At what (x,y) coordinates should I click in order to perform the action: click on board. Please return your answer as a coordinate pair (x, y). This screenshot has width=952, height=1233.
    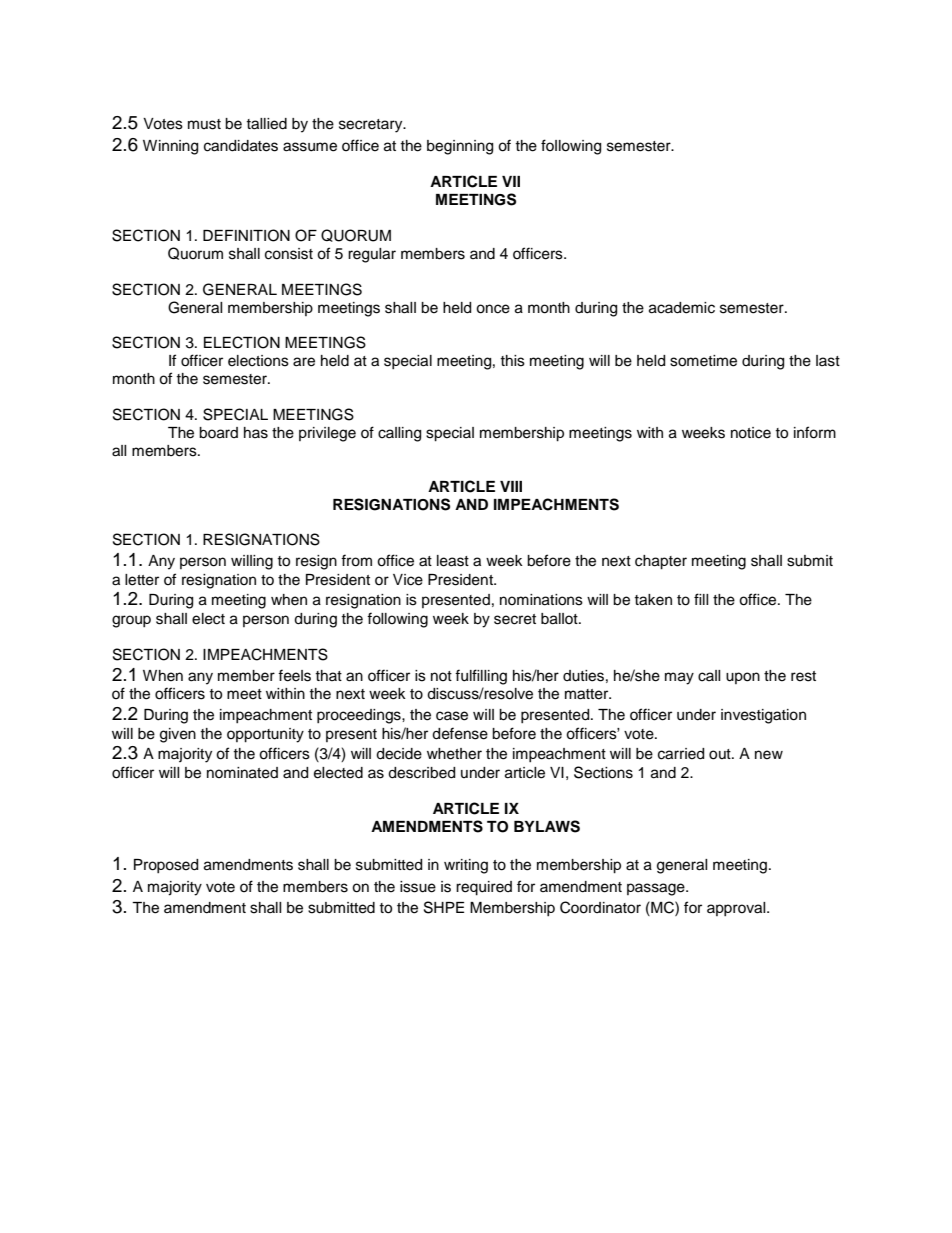
    Looking at the image, I should click on (218, 433).
